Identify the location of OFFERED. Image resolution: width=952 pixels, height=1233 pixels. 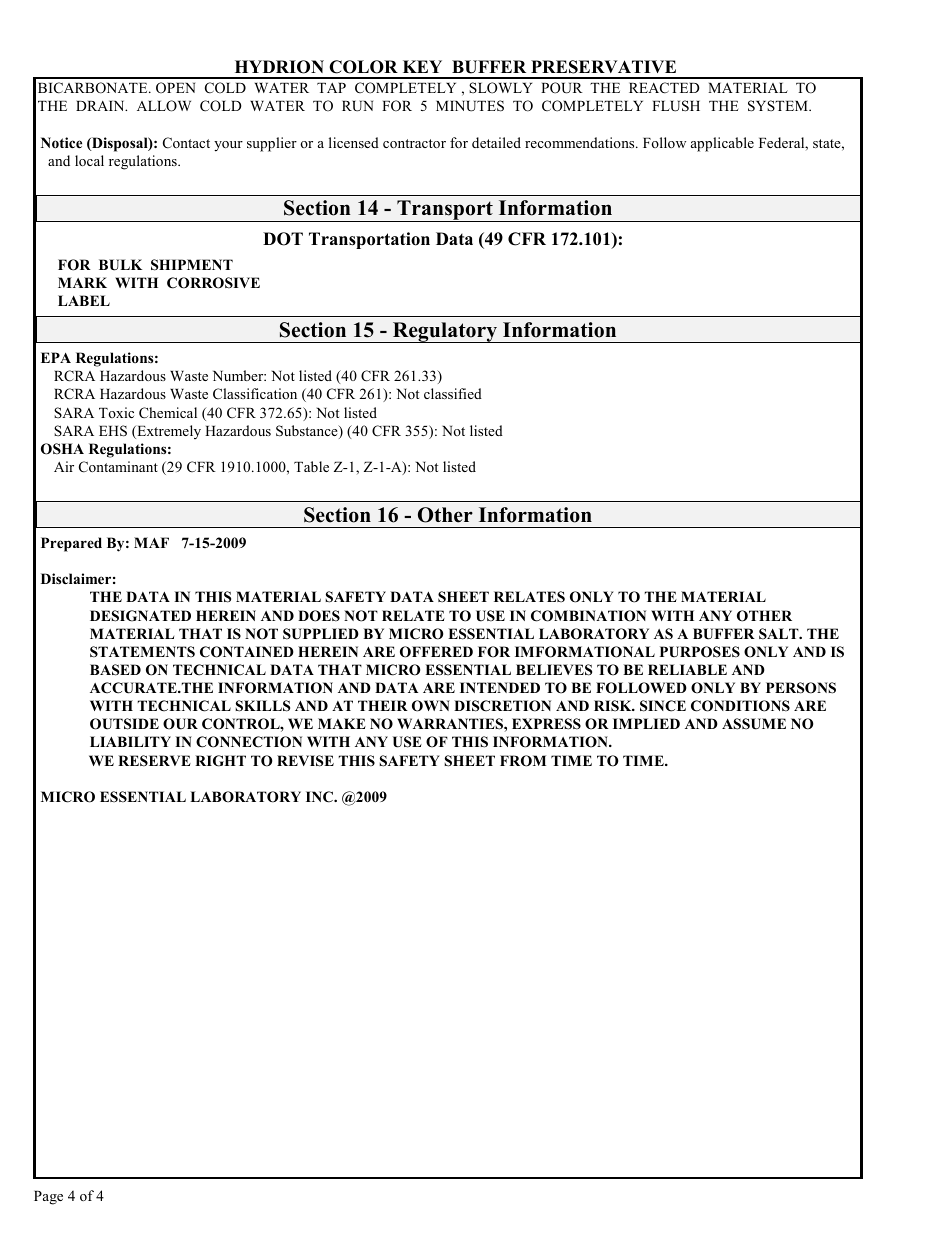
(436, 652).
